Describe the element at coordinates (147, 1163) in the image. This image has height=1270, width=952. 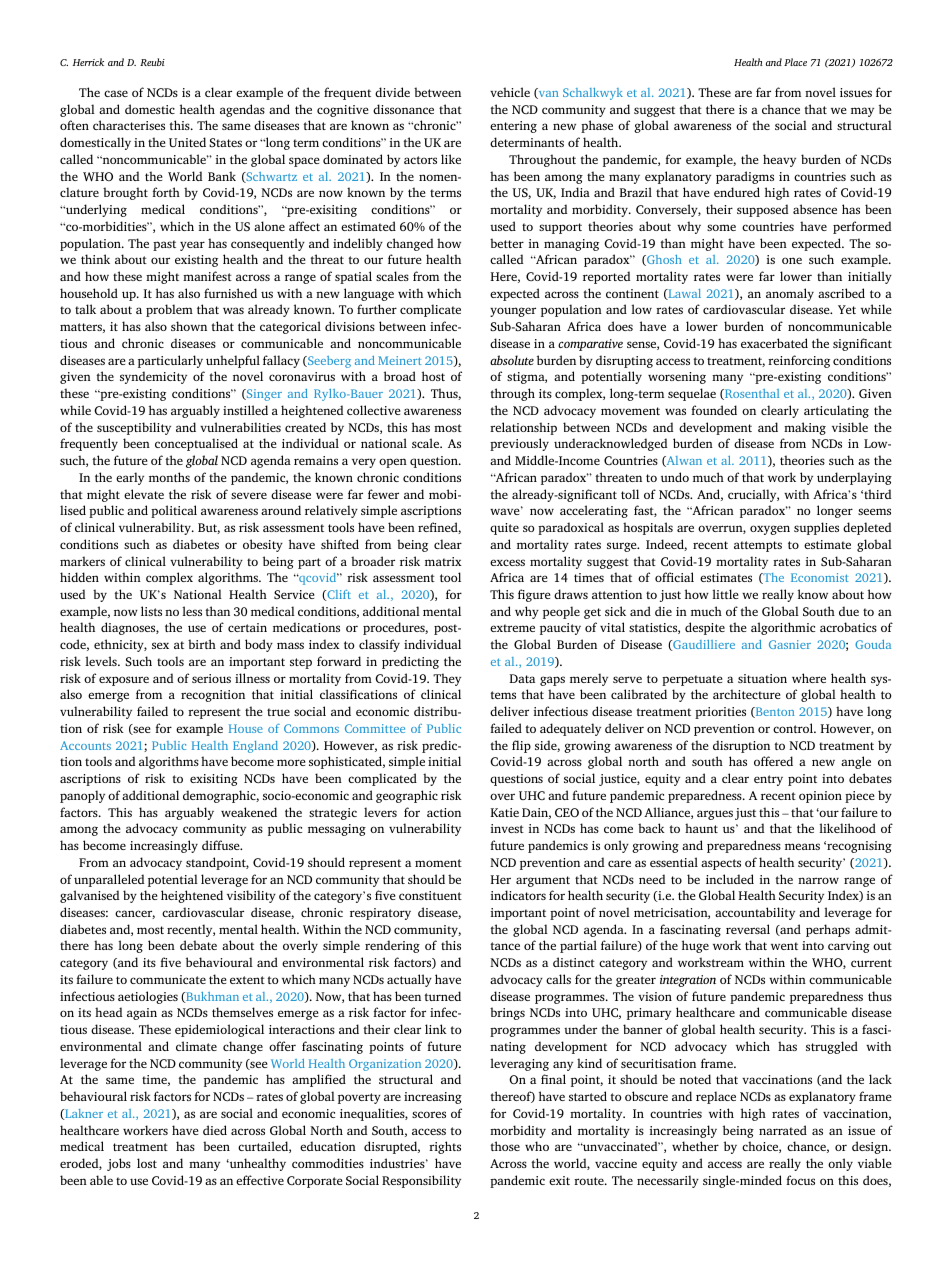
I see `lost` at that location.
